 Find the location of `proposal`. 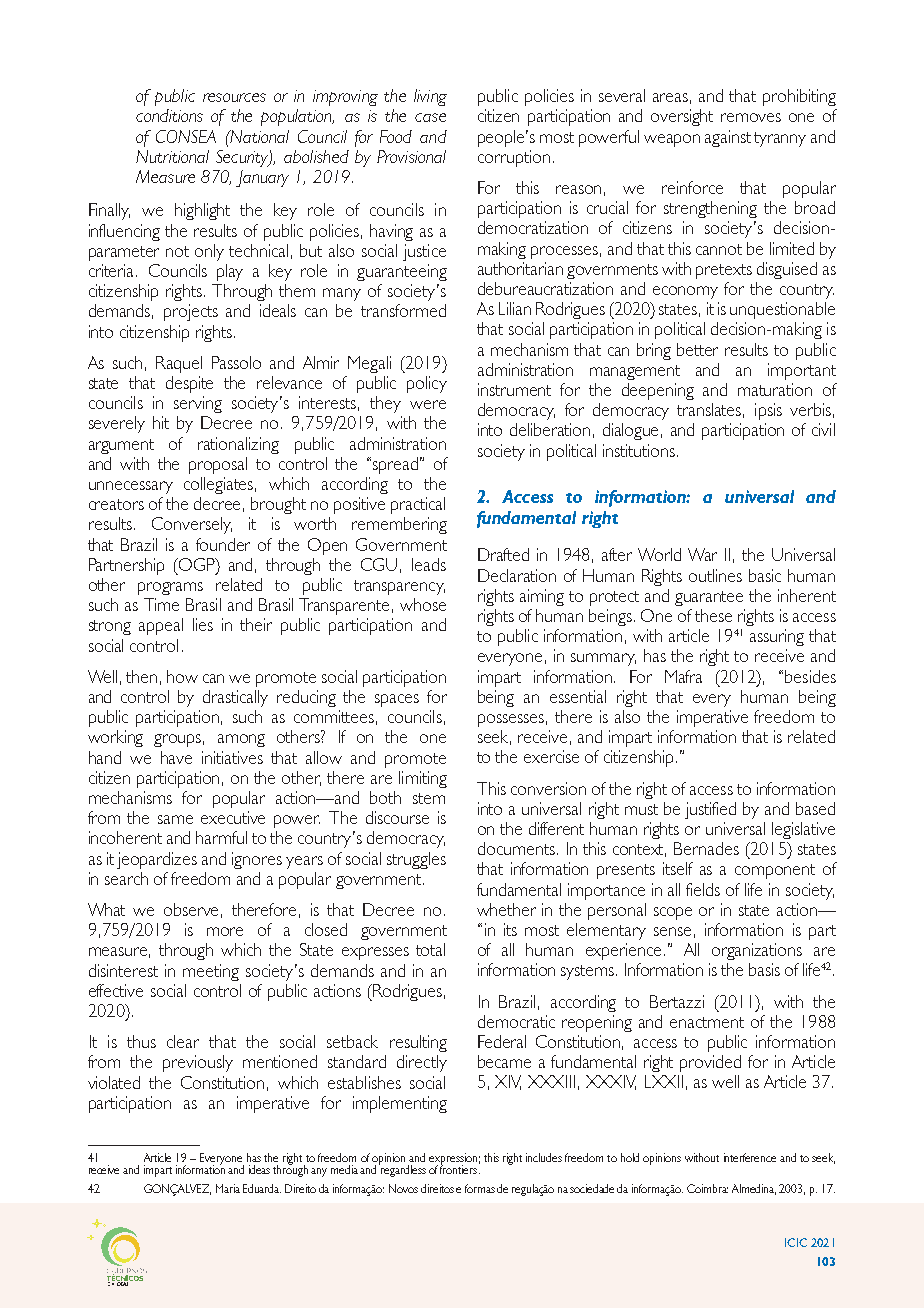

proposal is located at coordinates (218, 465).
